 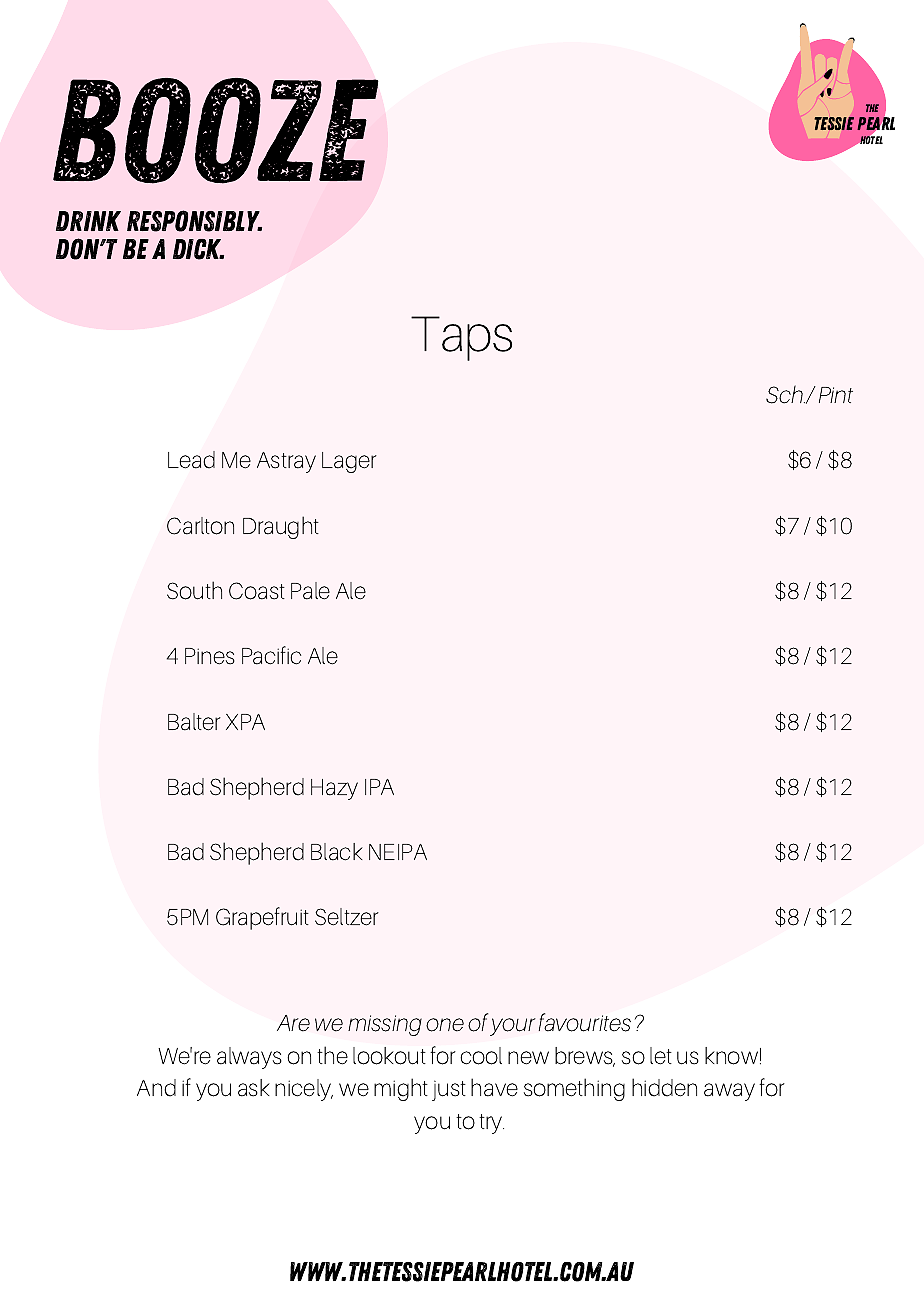 What do you see at coordinates (836, 395) in the screenshot?
I see `Pint` at bounding box center [836, 395].
